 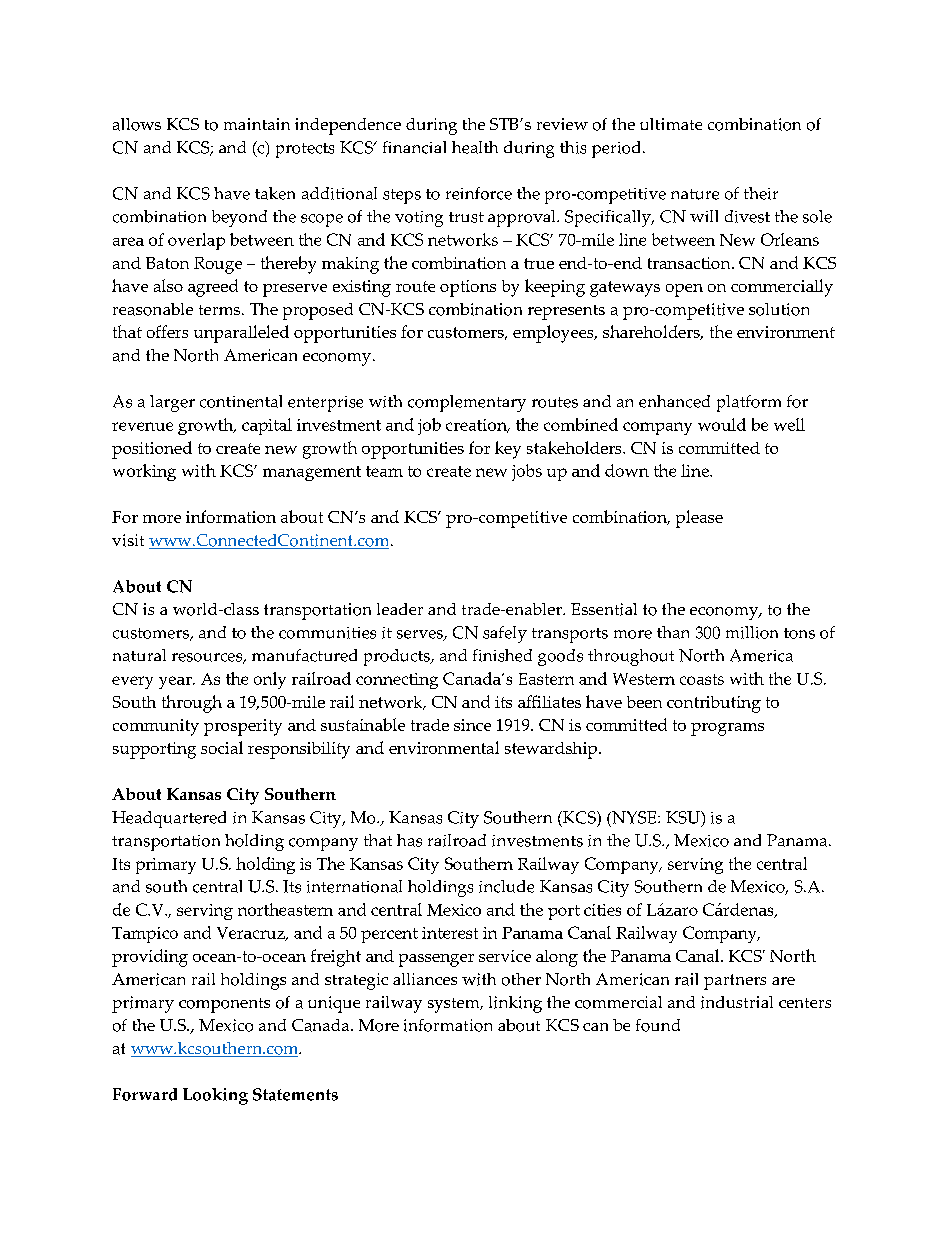 I want to click on Looking, so click(x=215, y=1096).
